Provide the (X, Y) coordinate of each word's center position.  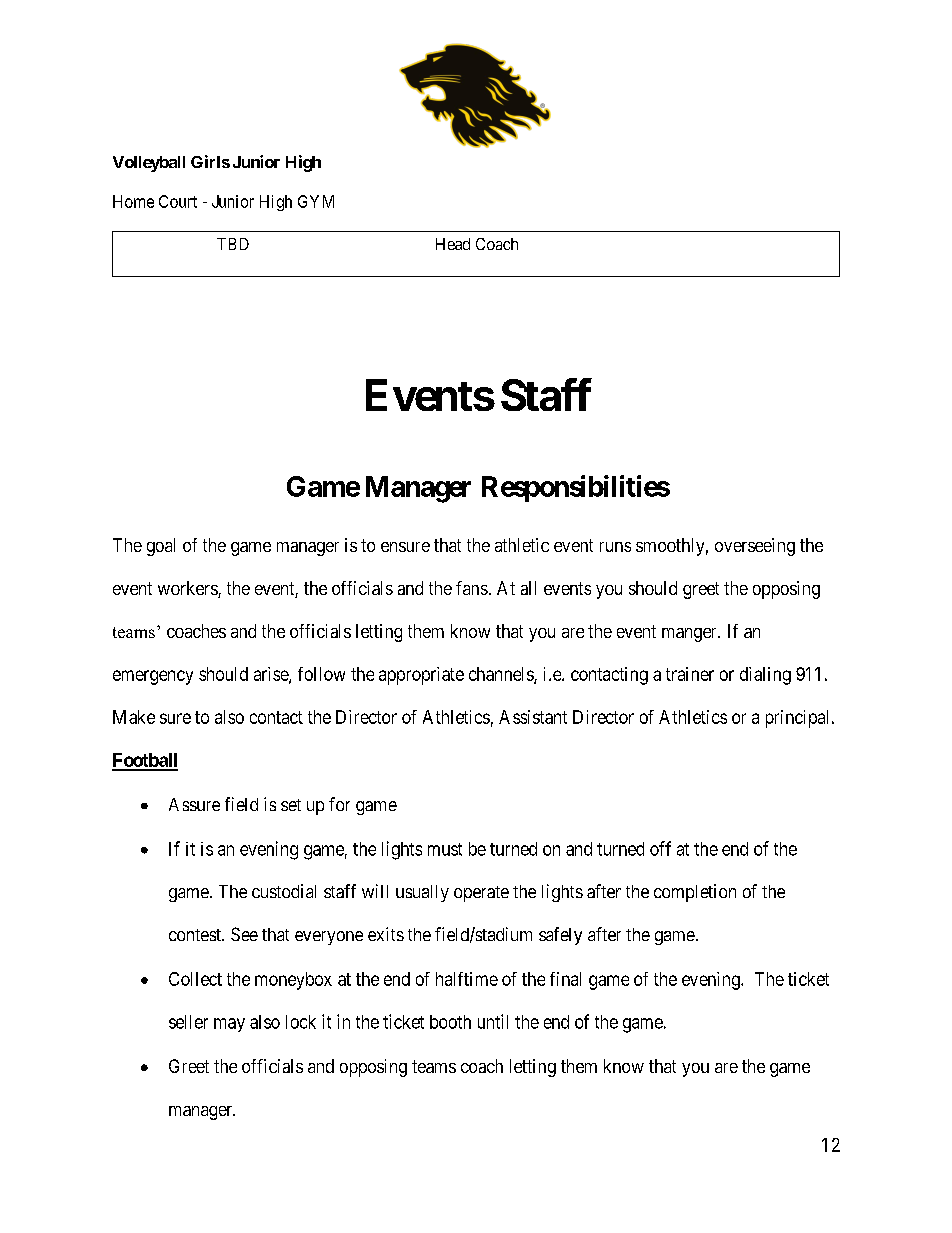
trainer (690, 674)
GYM (316, 201)
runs (615, 547)
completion (695, 893)
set (291, 805)
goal (161, 547)
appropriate (421, 676)
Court (178, 201)
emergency (153, 677)
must (445, 849)
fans (472, 588)
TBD (233, 244)
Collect (195, 979)
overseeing (755, 547)
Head (453, 244)
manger (690, 635)
